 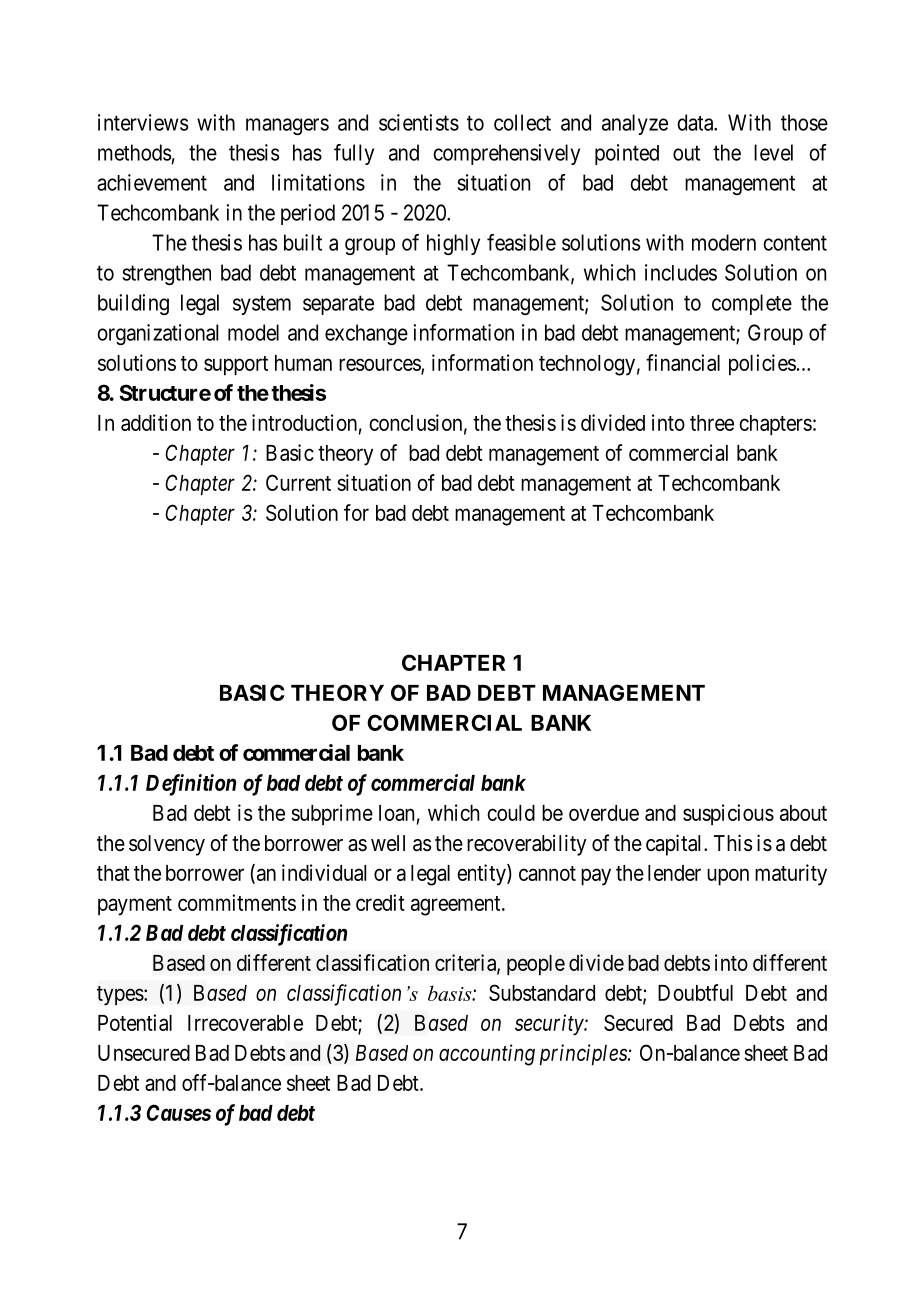 What do you see at coordinates (695, 992) in the image?
I see `Doubtful` at bounding box center [695, 992].
